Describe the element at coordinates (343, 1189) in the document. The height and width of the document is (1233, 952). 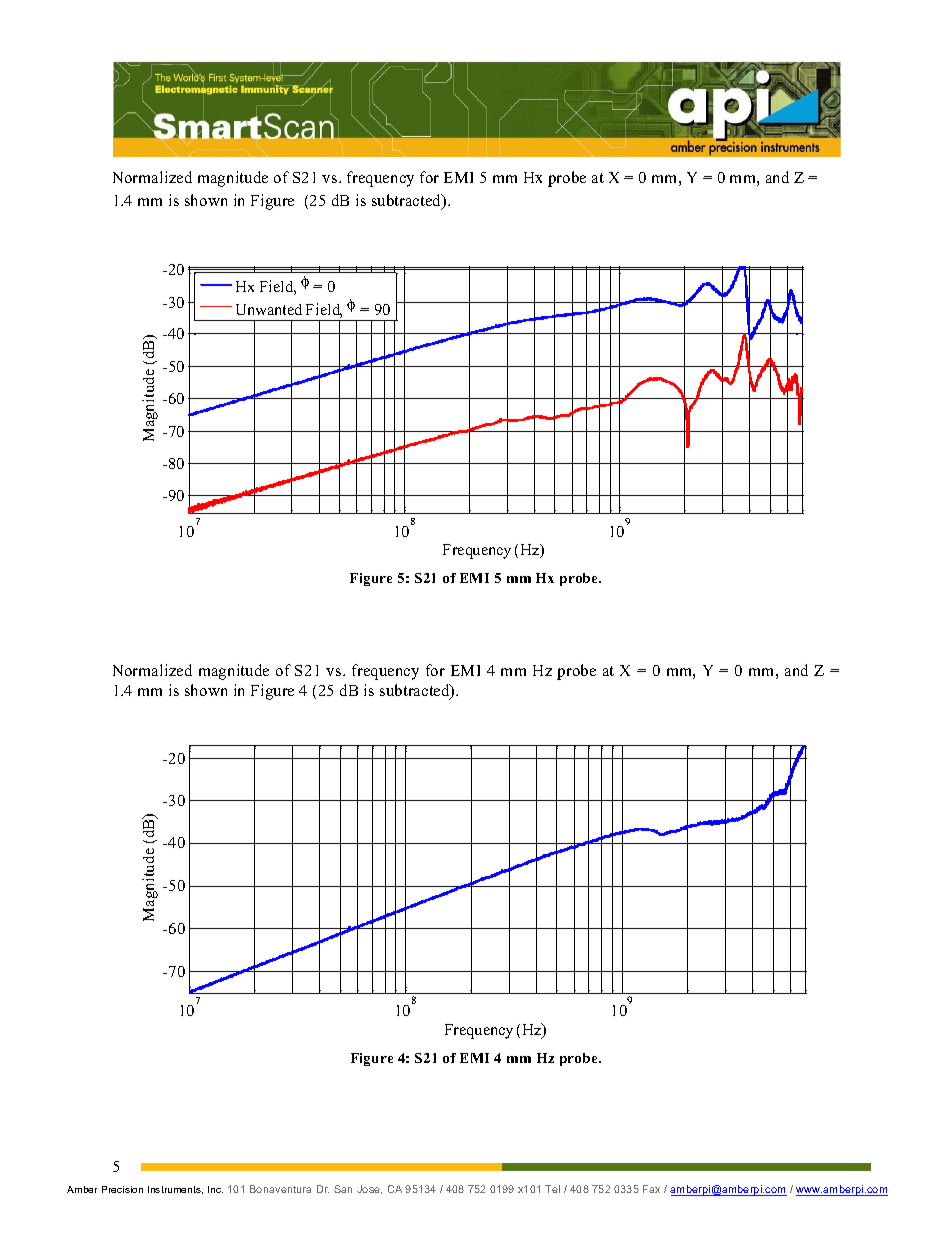
I see `San` at that location.
